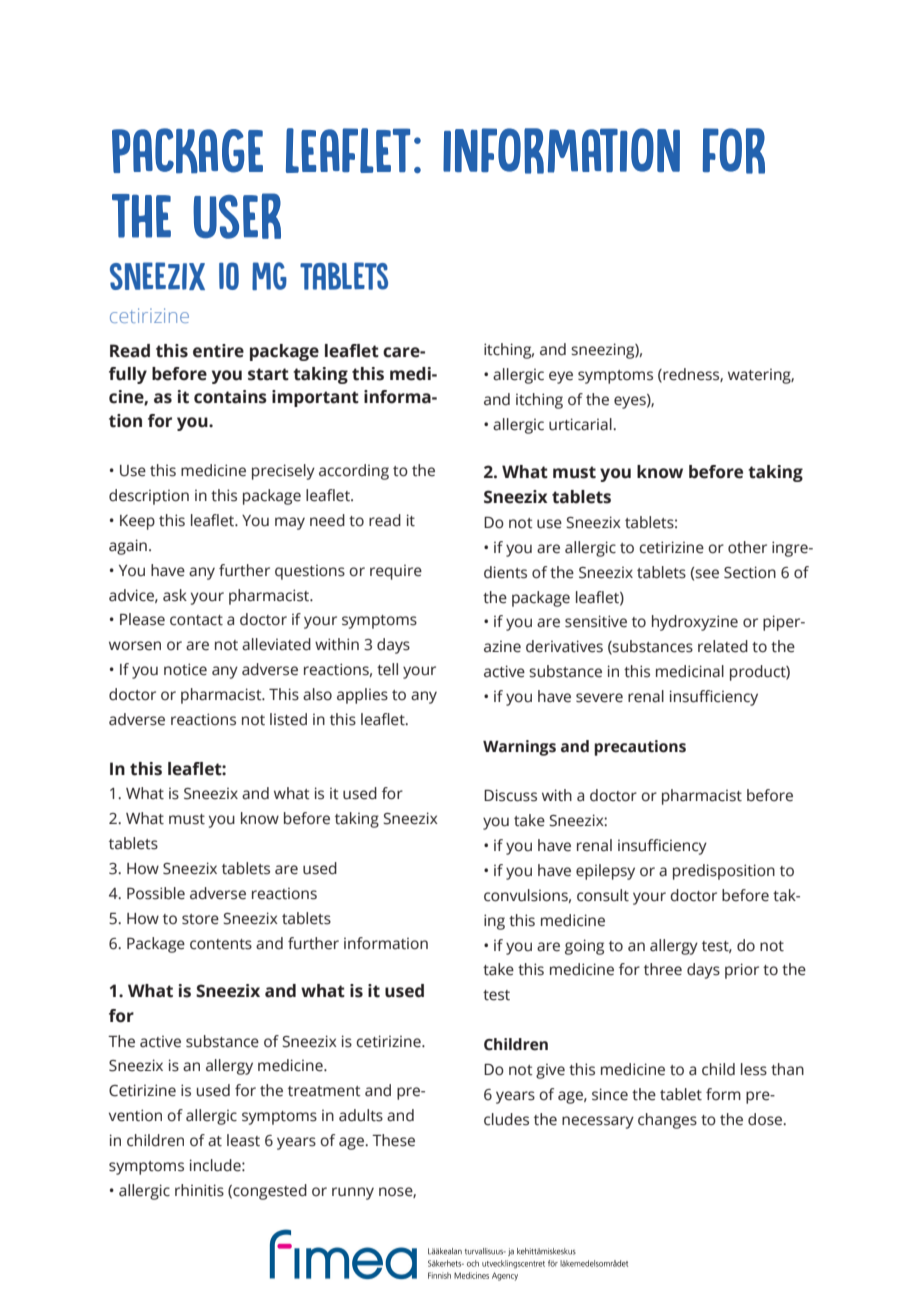 Image resolution: width=924 pixels, height=1308 pixels. What do you see at coordinates (199, 1190) in the document?
I see `rhinitis` at bounding box center [199, 1190].
